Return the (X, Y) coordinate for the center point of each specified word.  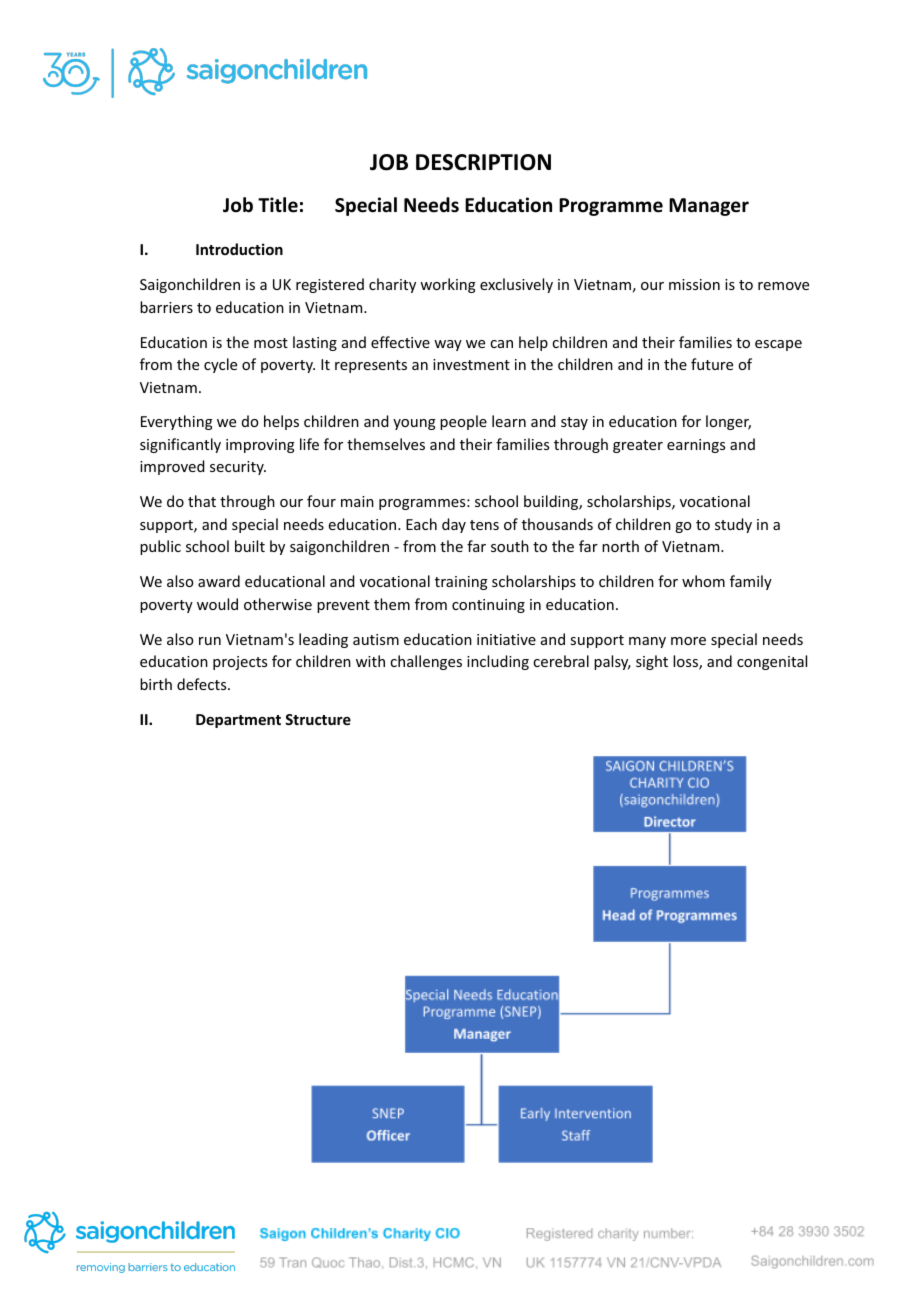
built (250, 546)
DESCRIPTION (483, 162)
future (712, 364)
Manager (709, 207)
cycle (220, 365)
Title (278, 205)
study (733, 525)
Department (238, 721)
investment (471, 364)
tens (484, 525)
